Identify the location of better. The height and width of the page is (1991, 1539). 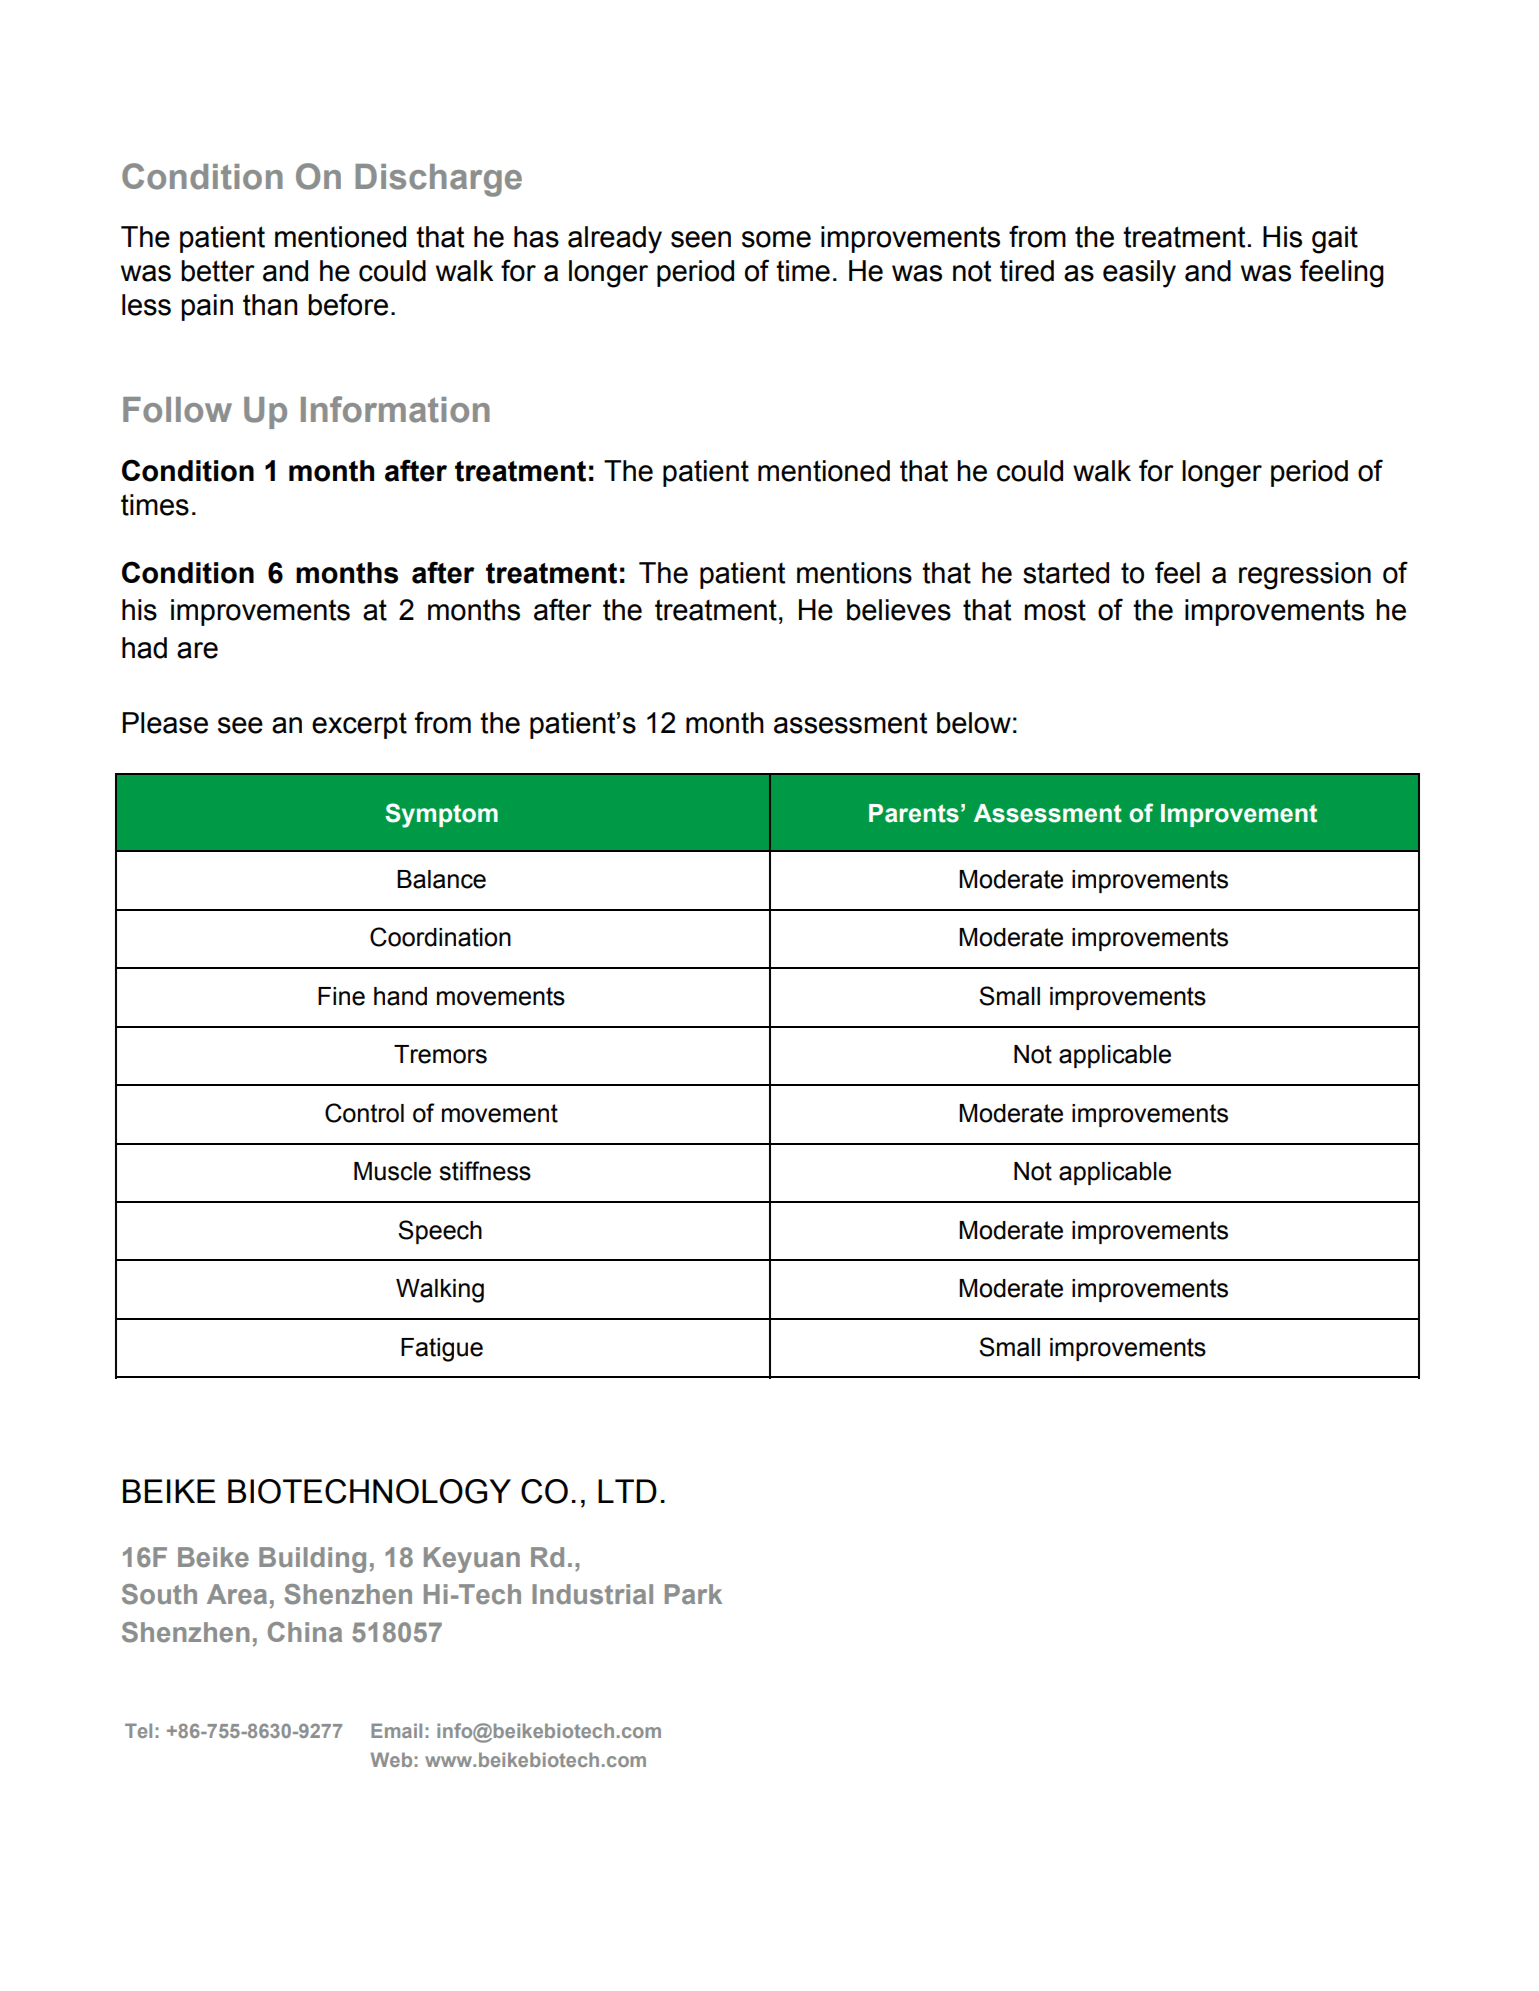
(218, 271).
